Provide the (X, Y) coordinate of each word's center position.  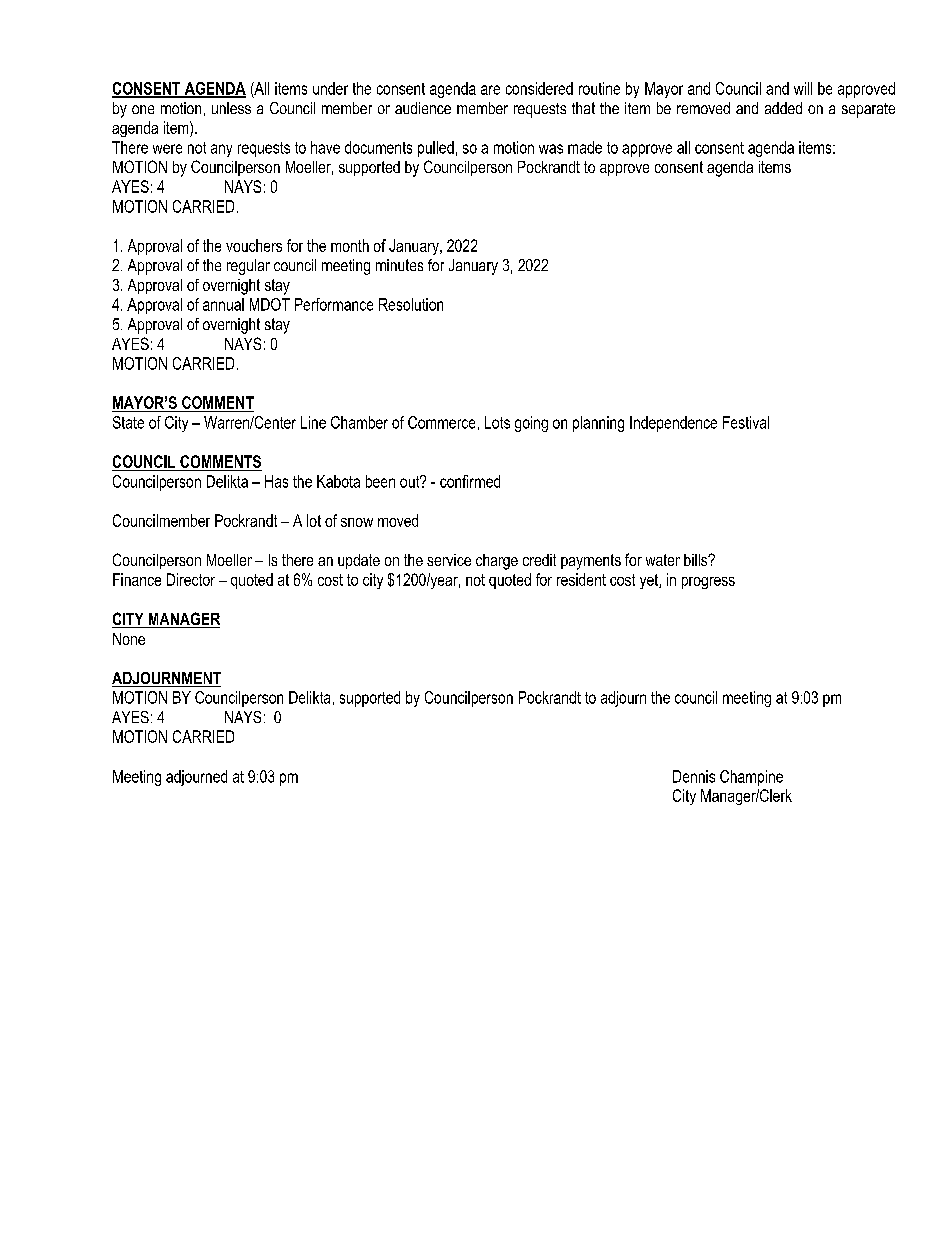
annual (223, 304)
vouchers (254, 245)
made (585, 147)
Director (191, 579)
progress (708, 583)
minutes (399, 265)
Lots (497, 422)
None (129, 639)
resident (581, 579)
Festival (746, 422)
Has (276, 481)
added (783, 108)
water (663, 560)
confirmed (470, 481)
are (490, 90)
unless (231, 108)
